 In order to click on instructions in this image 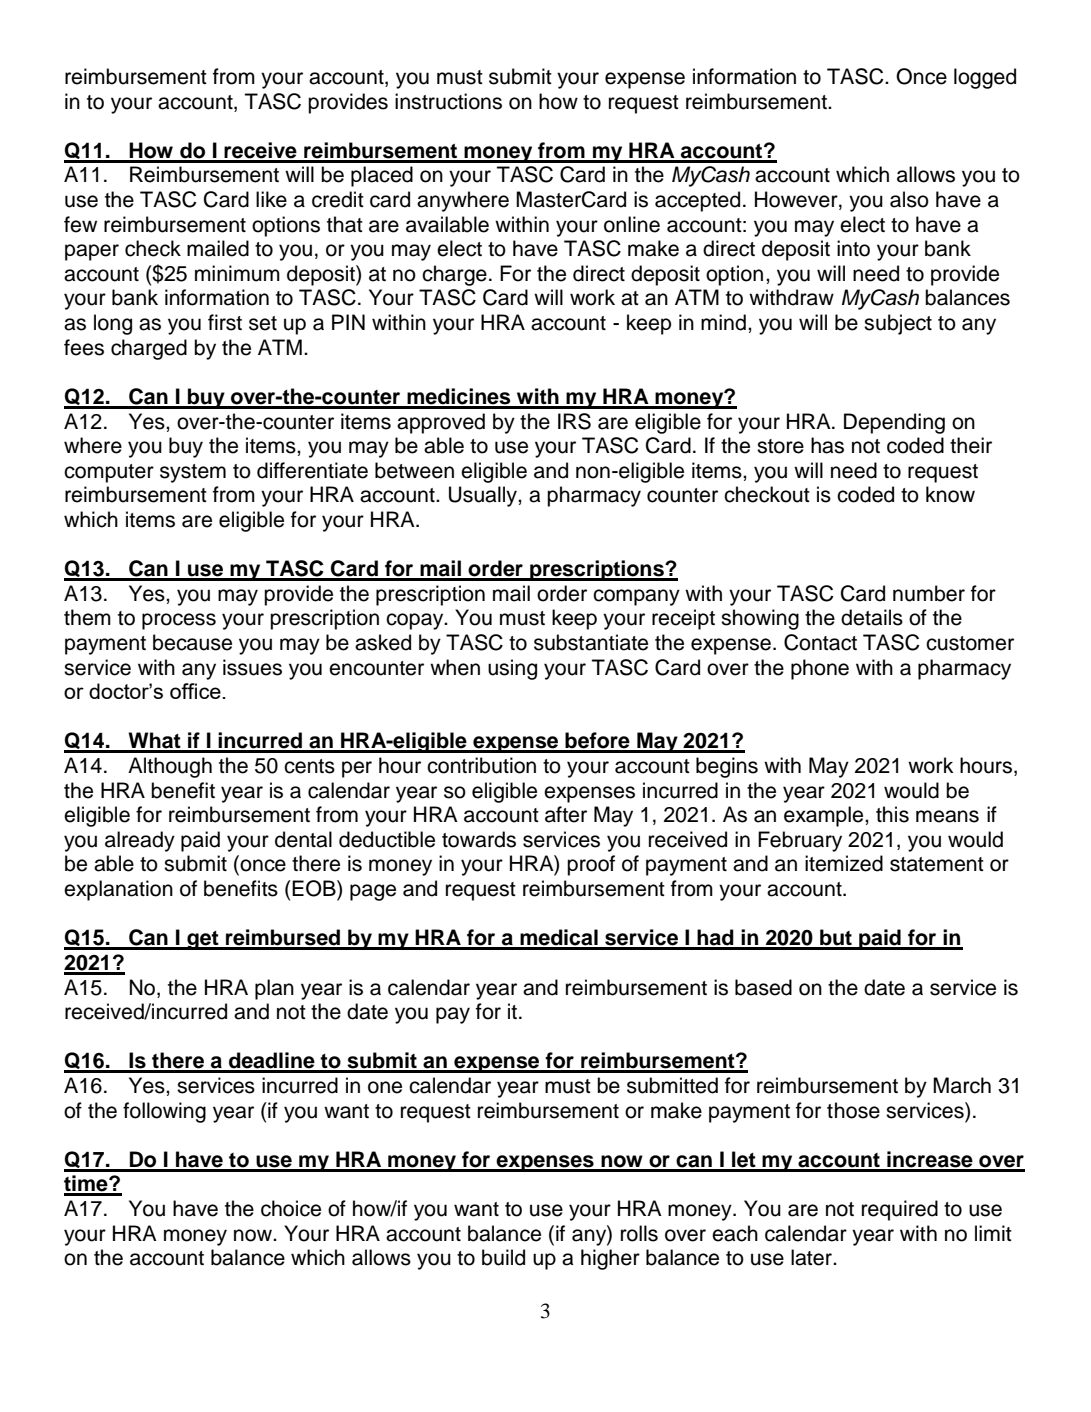, I will do `click(448, 101)`.
